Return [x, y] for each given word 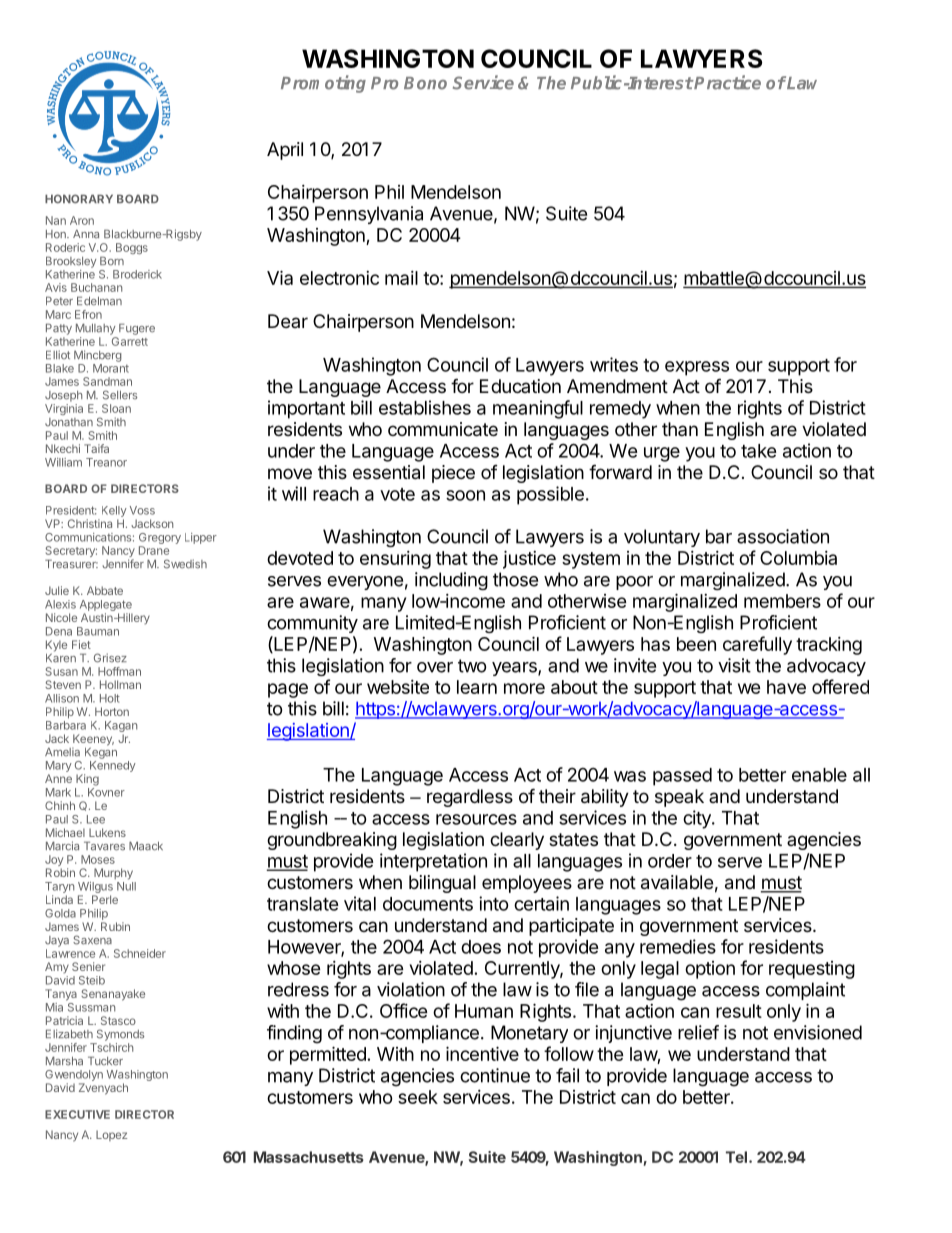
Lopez [111, 1135]
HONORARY [79, 199]
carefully [757, 645]
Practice [727, 82]
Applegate [106, 607]
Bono [425, 83]
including [451, 581]
